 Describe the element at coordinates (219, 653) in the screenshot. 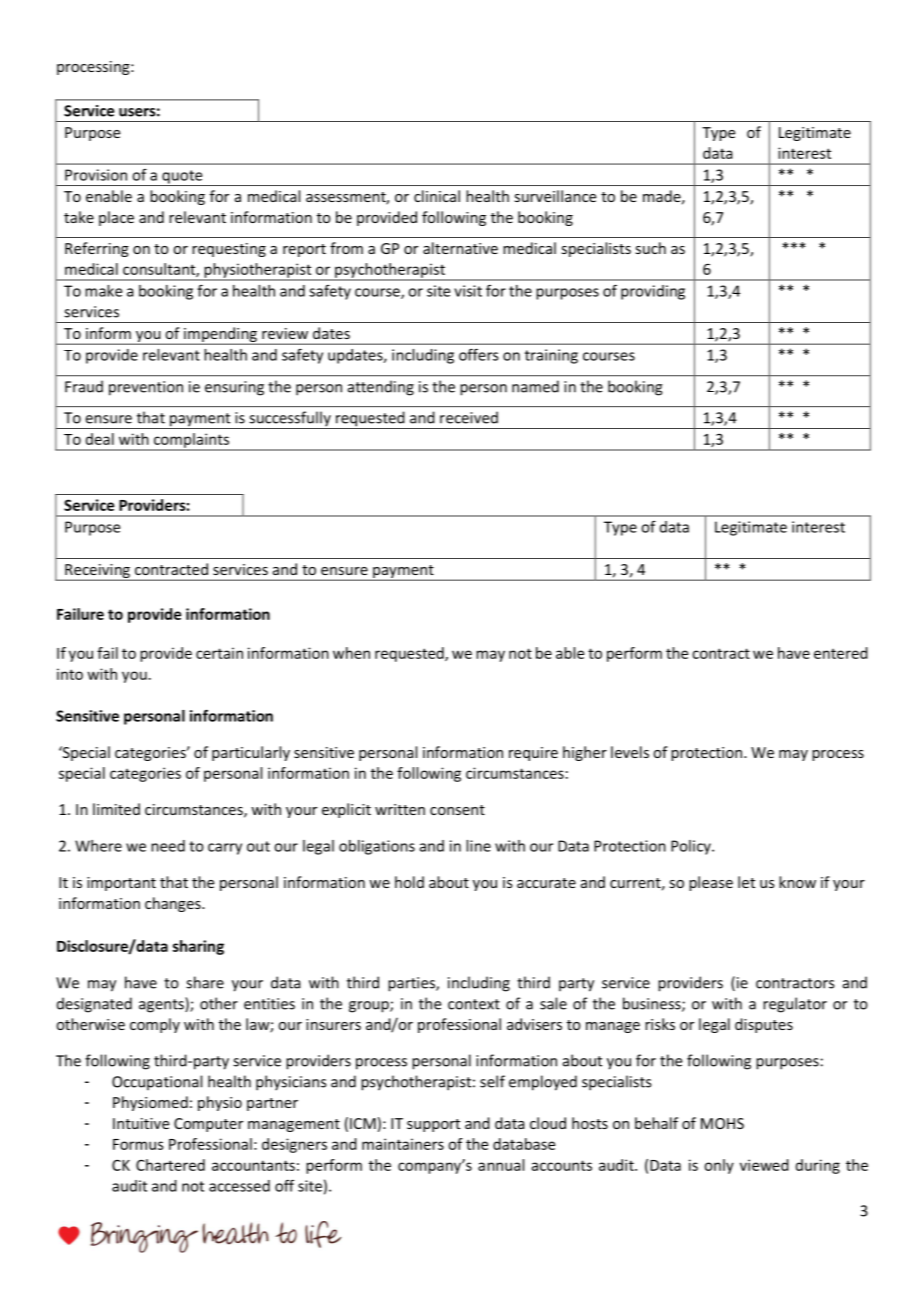

I see `certain` at that location.
